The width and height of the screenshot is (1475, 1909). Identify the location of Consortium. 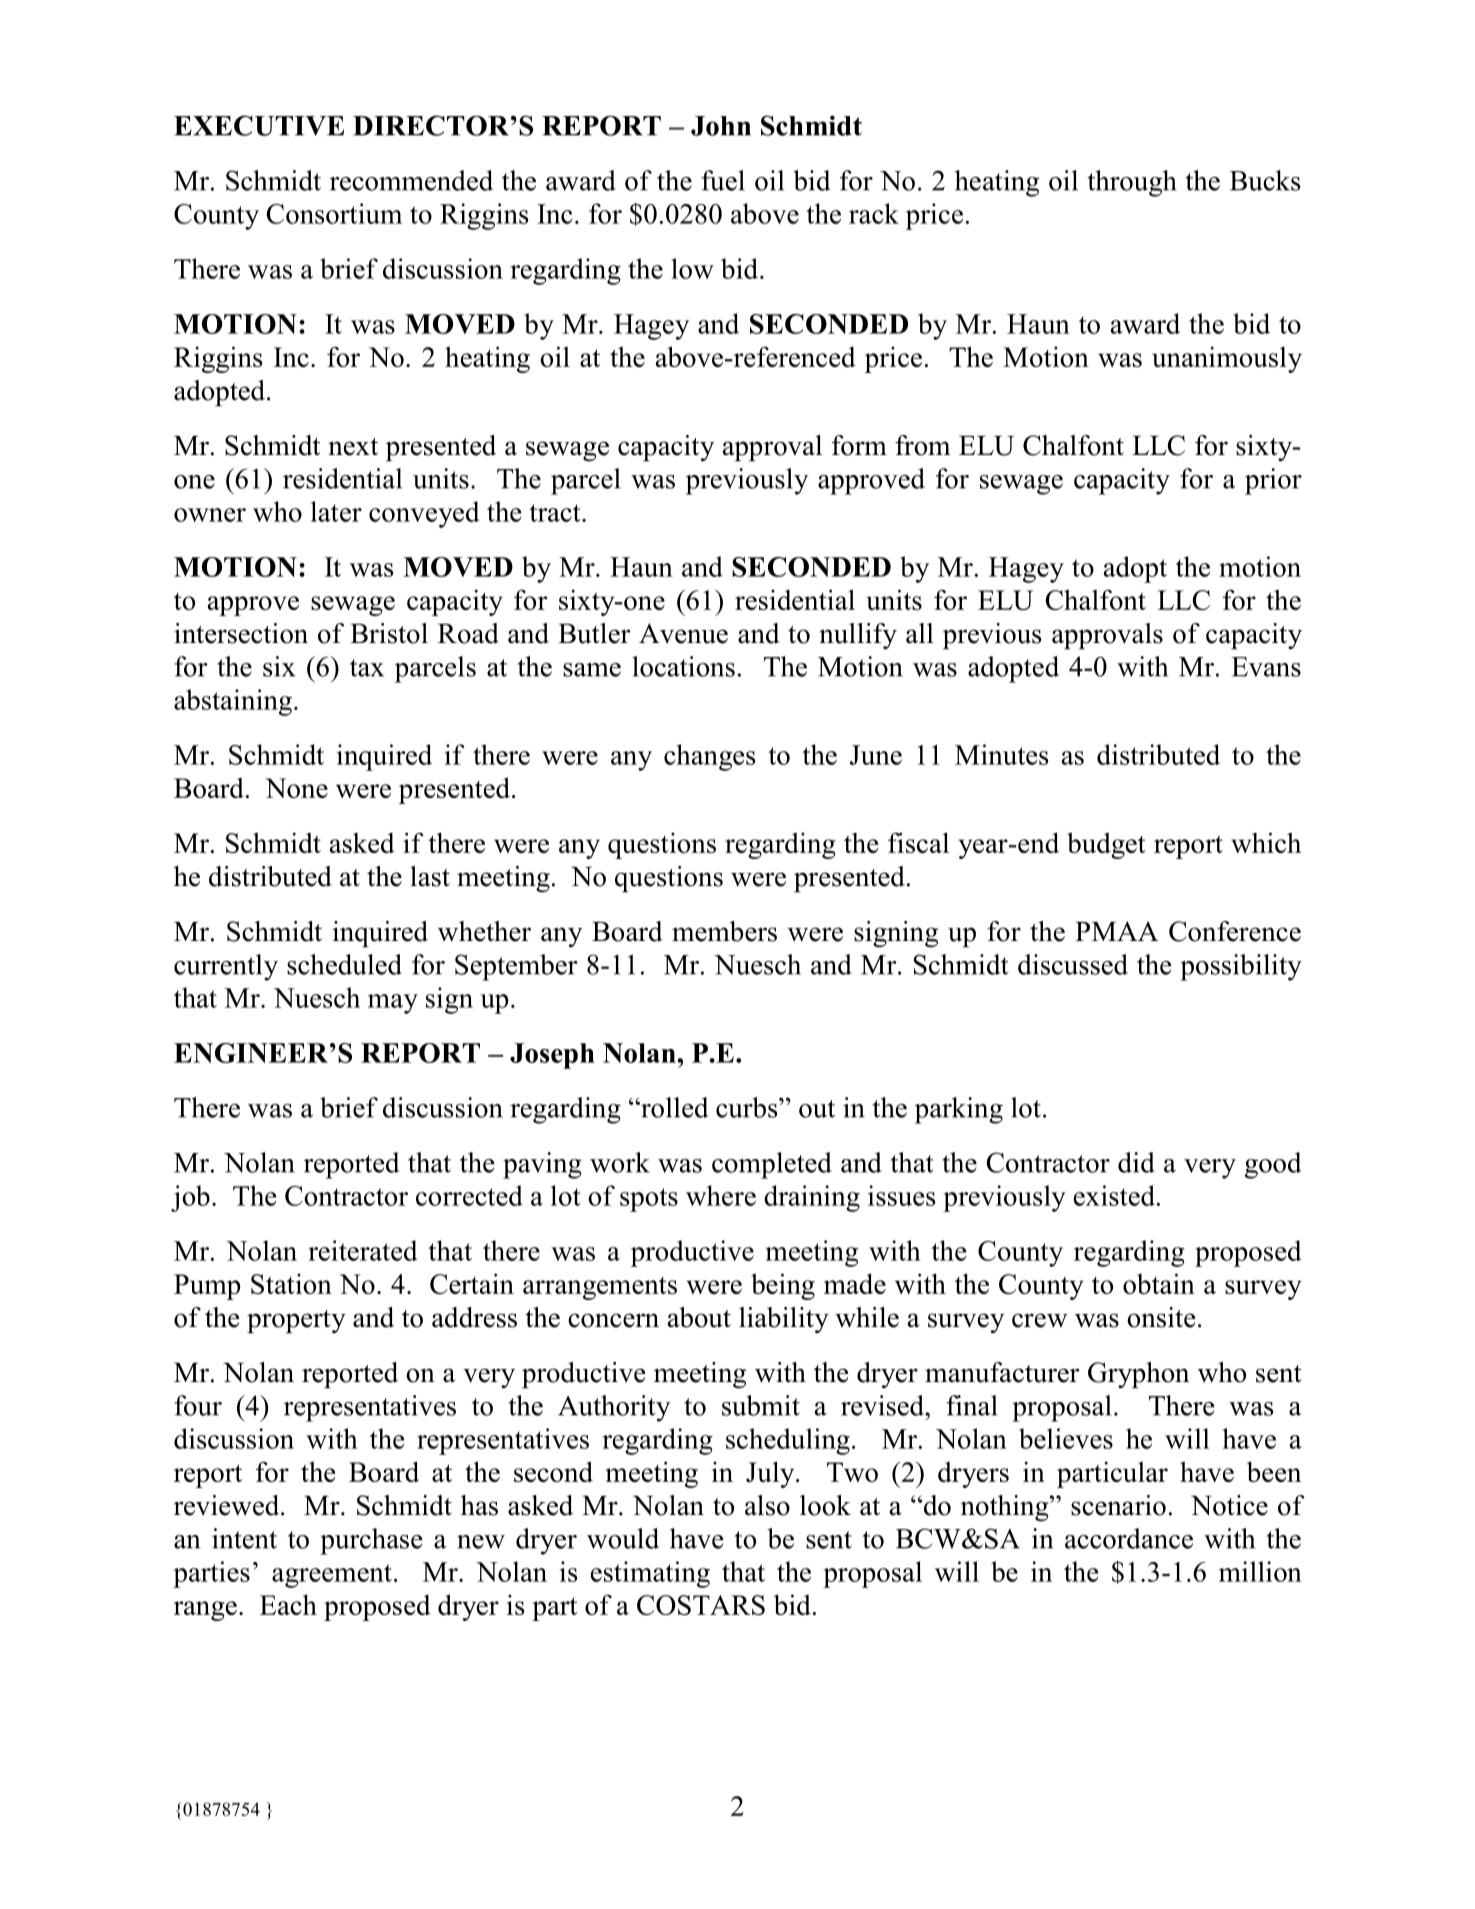
(334, 213).
